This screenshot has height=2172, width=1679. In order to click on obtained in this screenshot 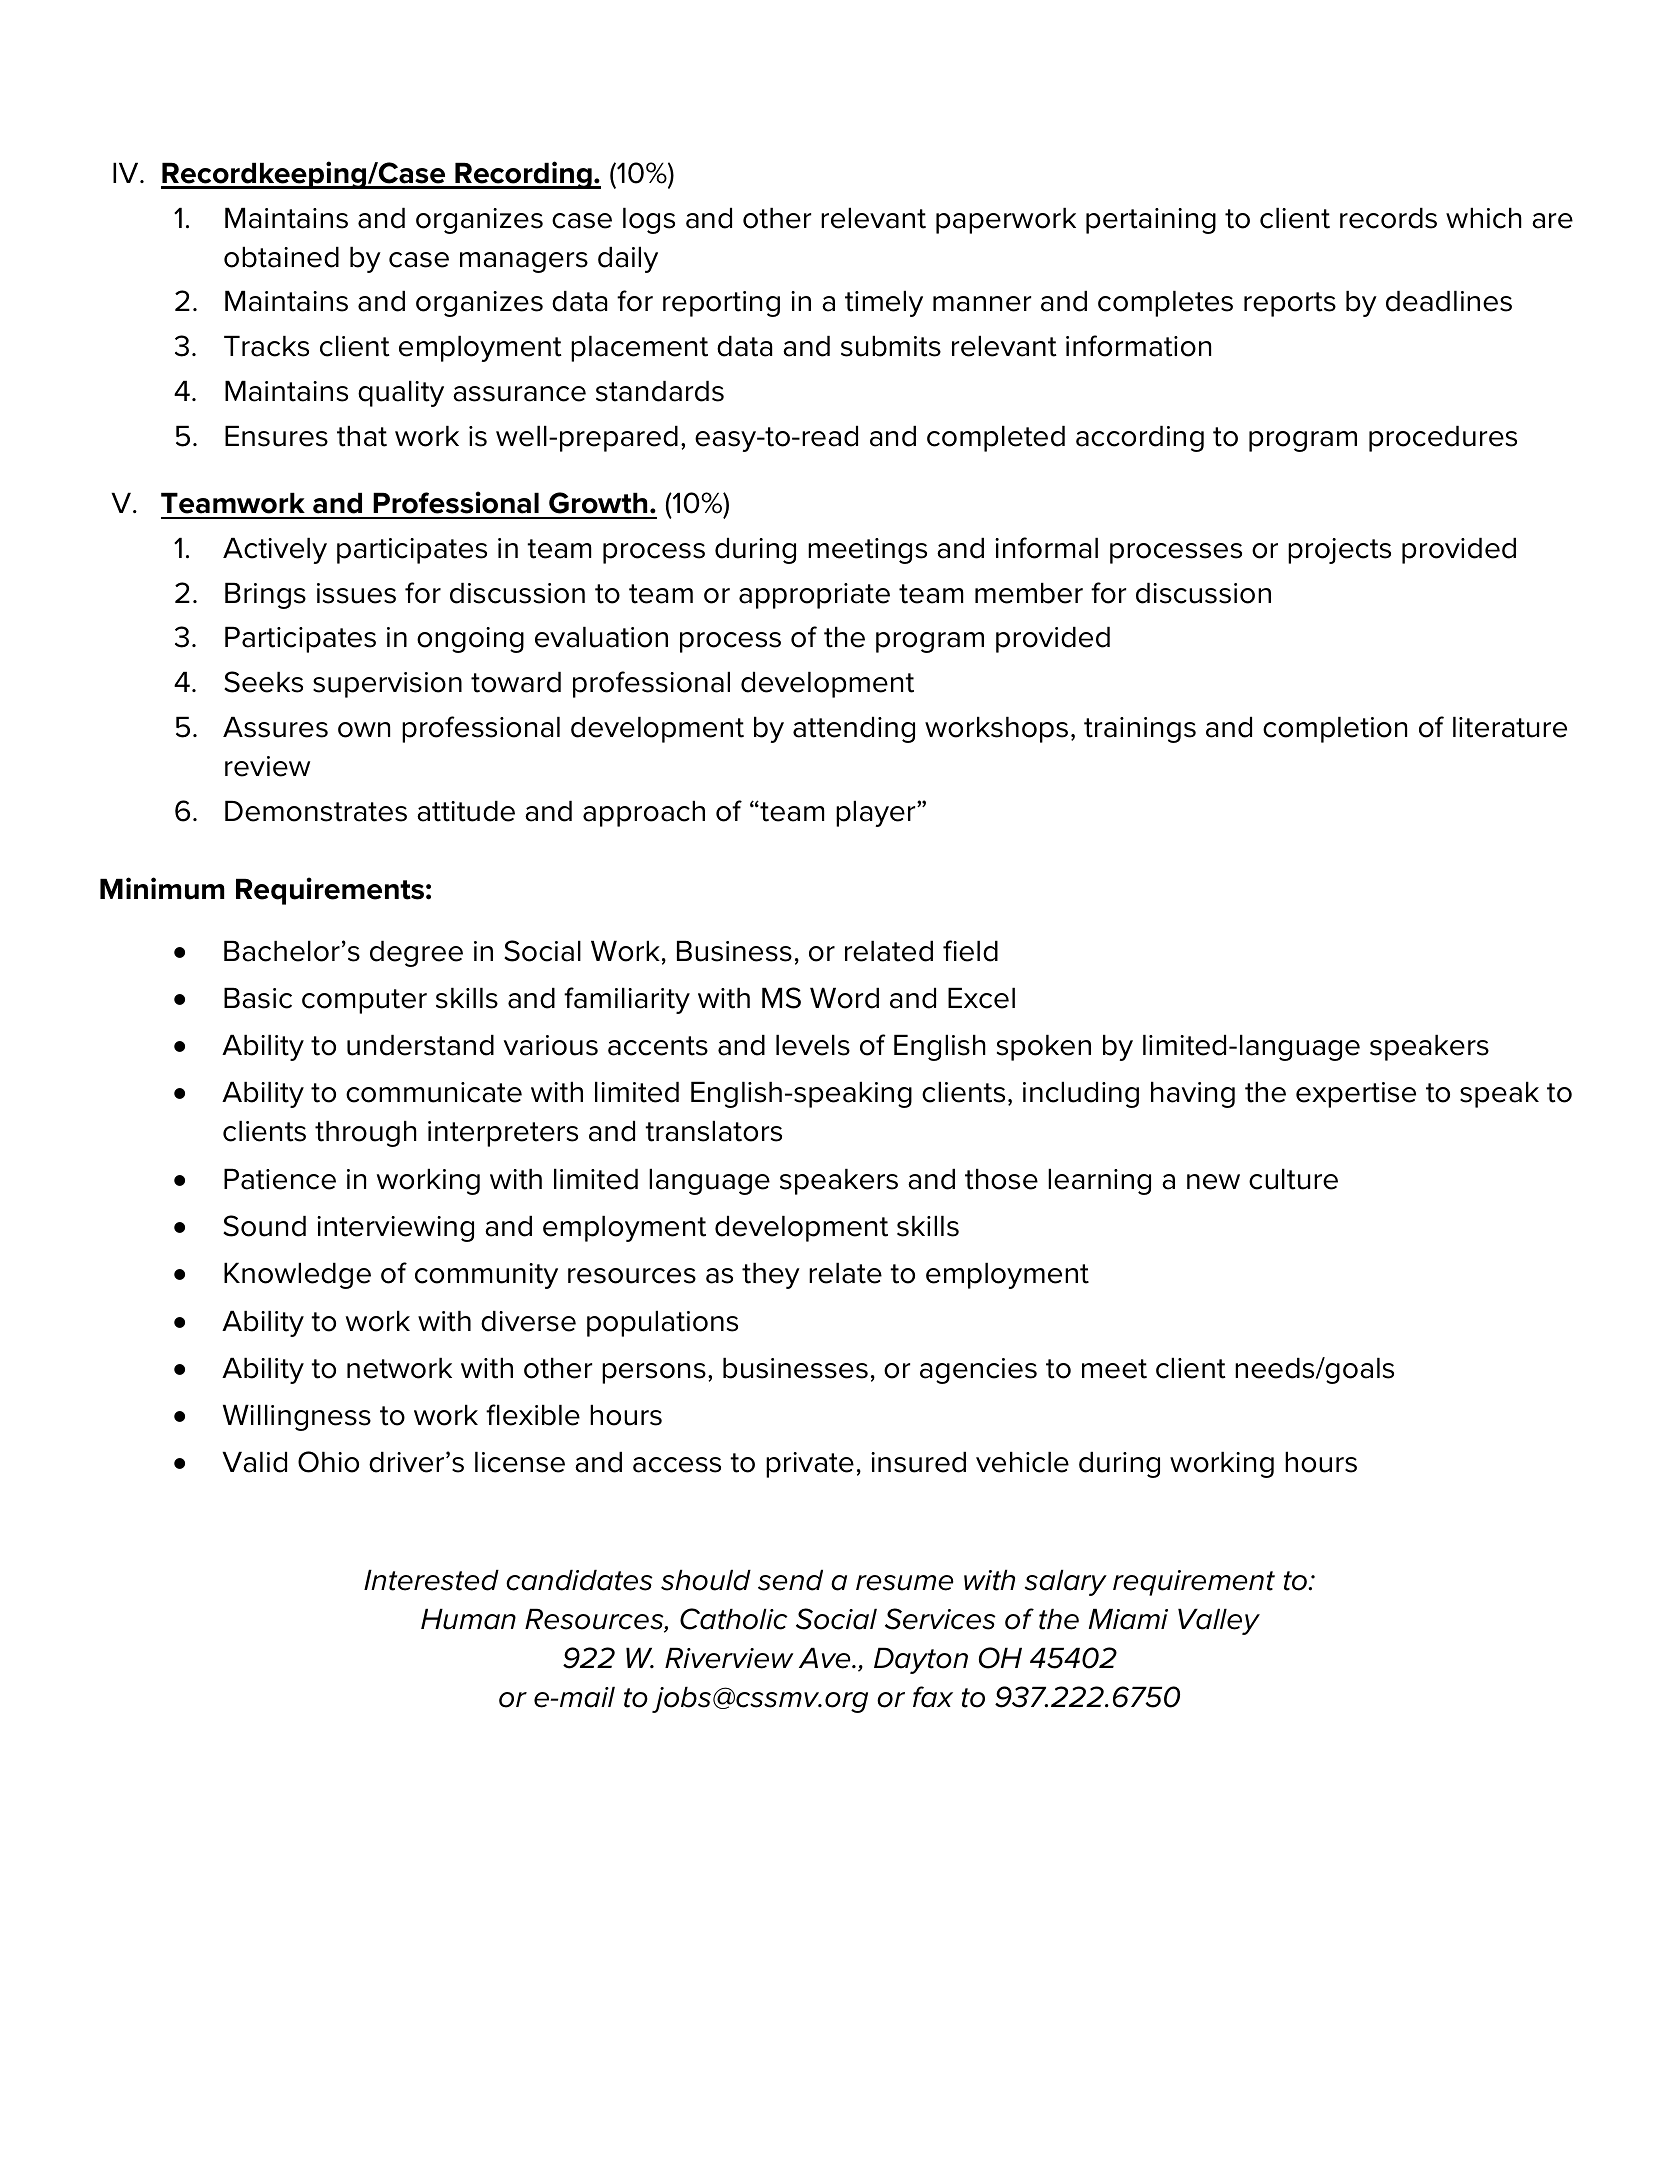, I will do `click(281, 257)`.
